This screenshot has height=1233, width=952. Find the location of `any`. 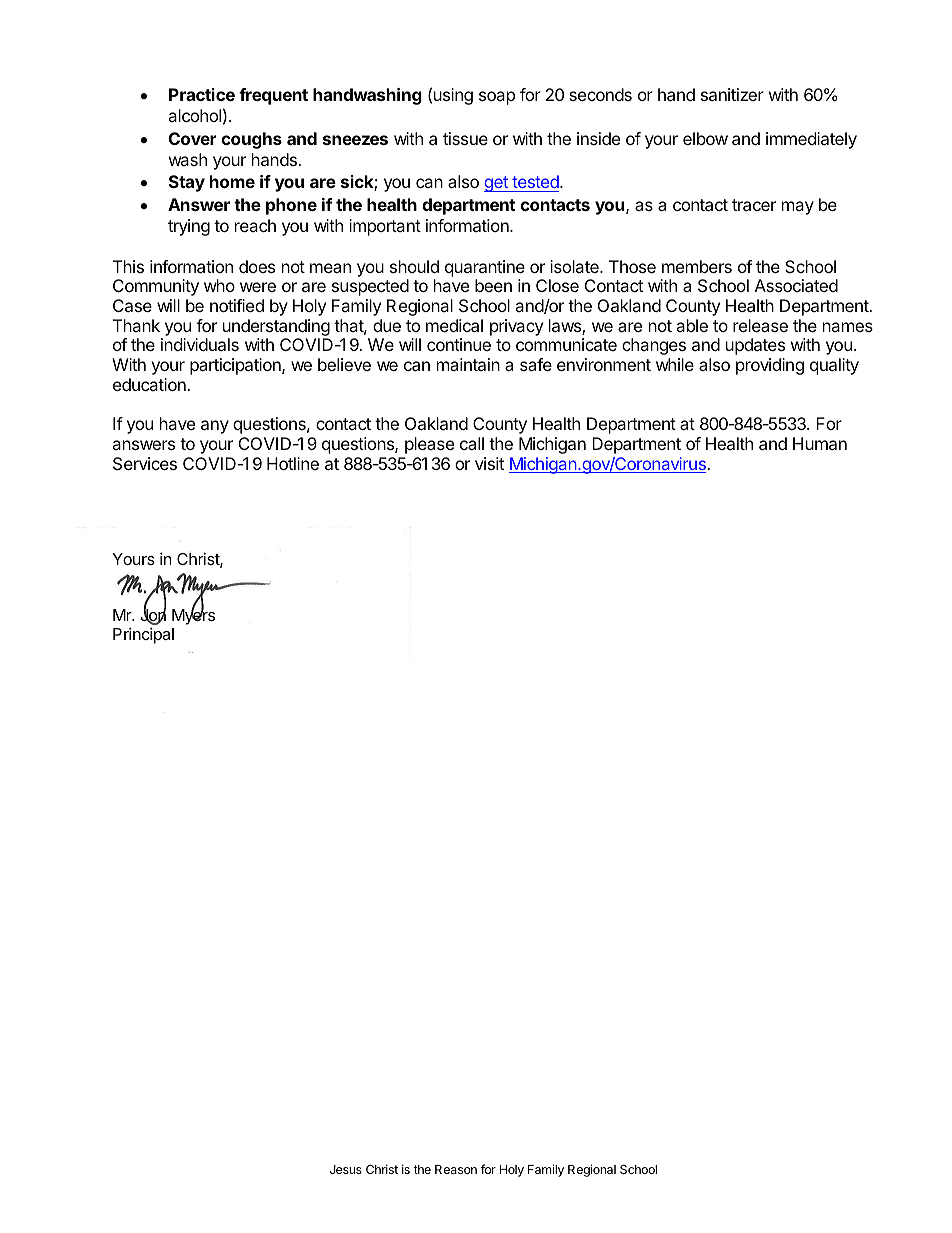

any is located at coordinates (215, 427).
